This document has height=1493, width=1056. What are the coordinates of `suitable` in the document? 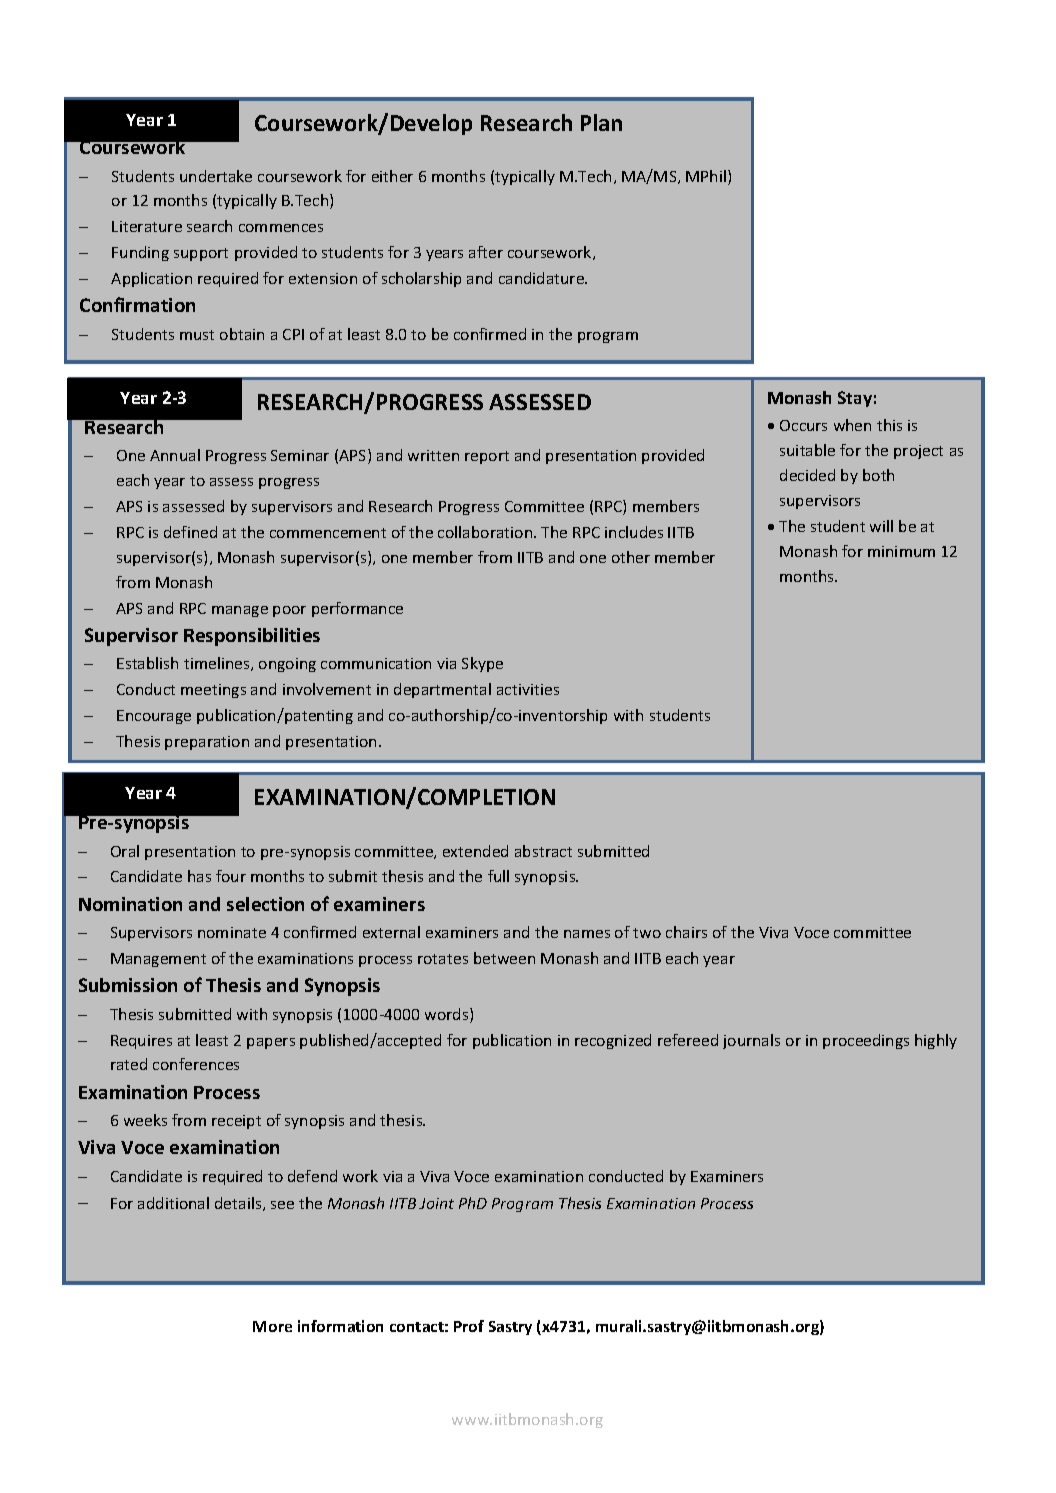 It's located at (807, 450).
